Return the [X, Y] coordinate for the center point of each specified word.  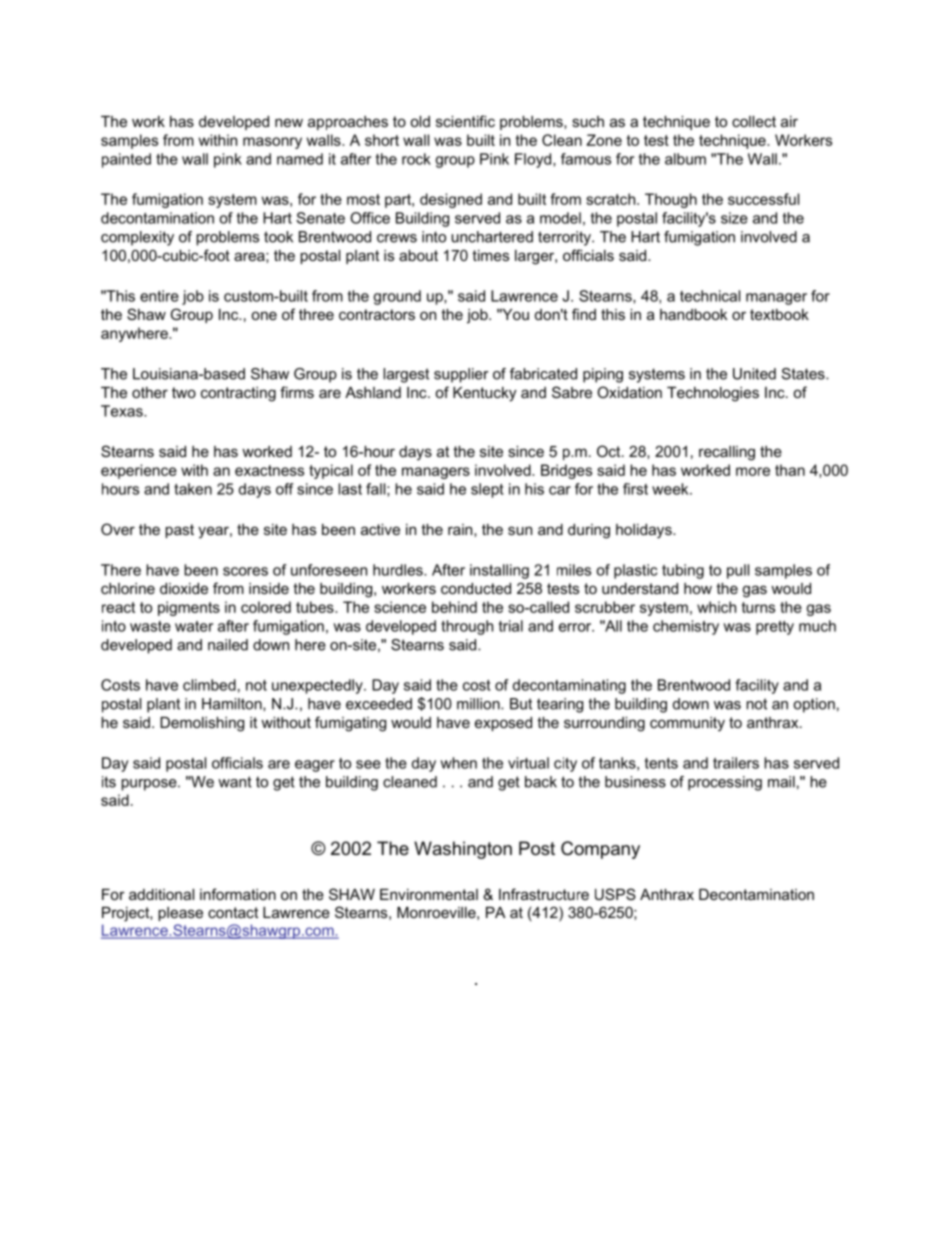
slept [487, 490]
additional [161, 894]
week [671, 489]
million [479, 704]
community [687, 724]
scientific [465, 121]
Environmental [429, 894]
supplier [461, 375]
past [180, 531]
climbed [209, 685]
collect [754, 121]
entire [159, 296]
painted [126, 160]
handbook [693, 314]
